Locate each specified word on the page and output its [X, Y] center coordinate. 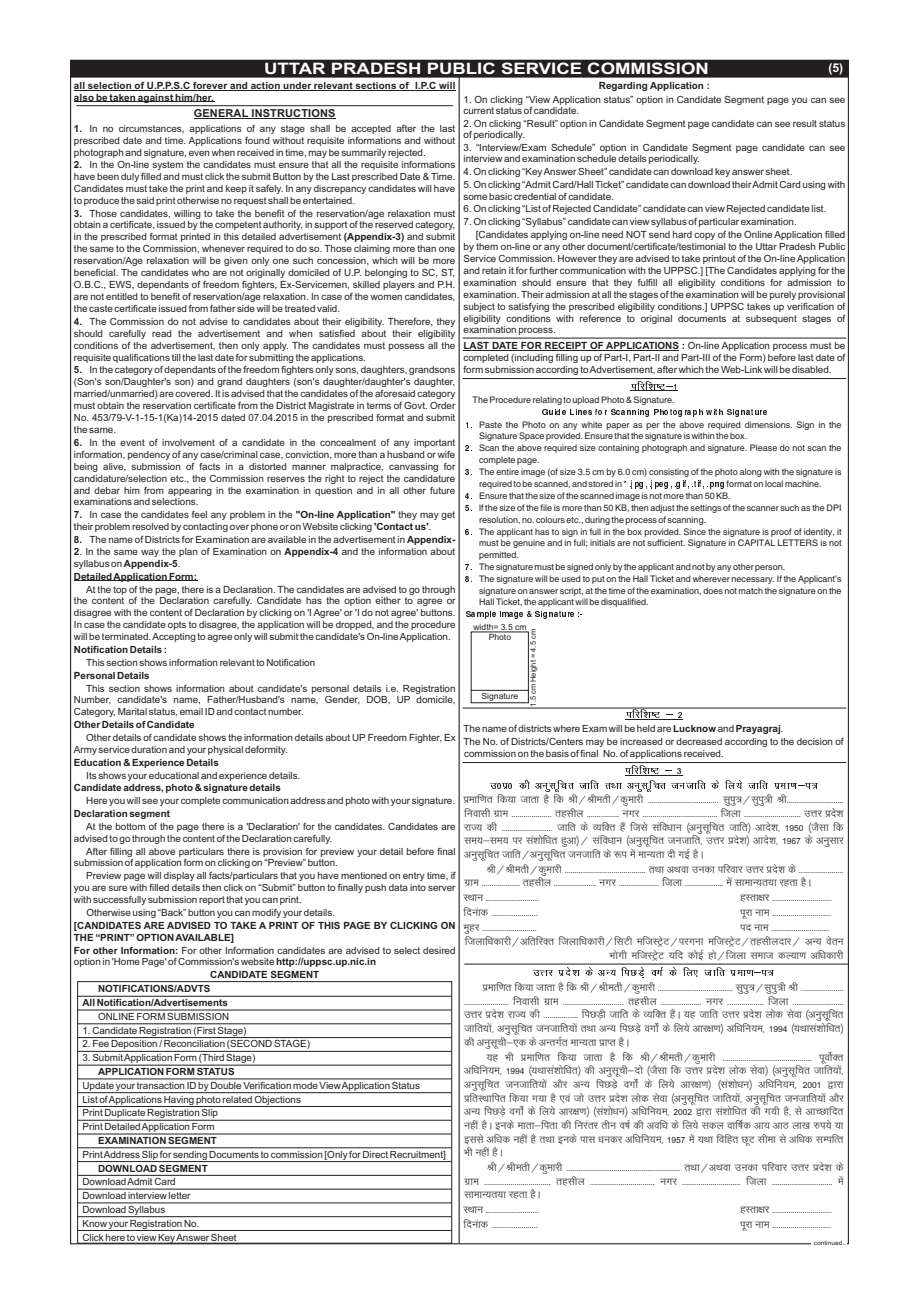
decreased [699, 741]
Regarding [623, 86]
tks [579, 1097]
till [176, 357]
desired [439, 950]
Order [443, 405]
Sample [481, 615]
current [478, 110]
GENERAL [222, 114]
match [751, 590]
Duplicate [125, 1115]
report [212, 900]
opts [177, 625]
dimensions [768, 424]
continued [829, 1243]
